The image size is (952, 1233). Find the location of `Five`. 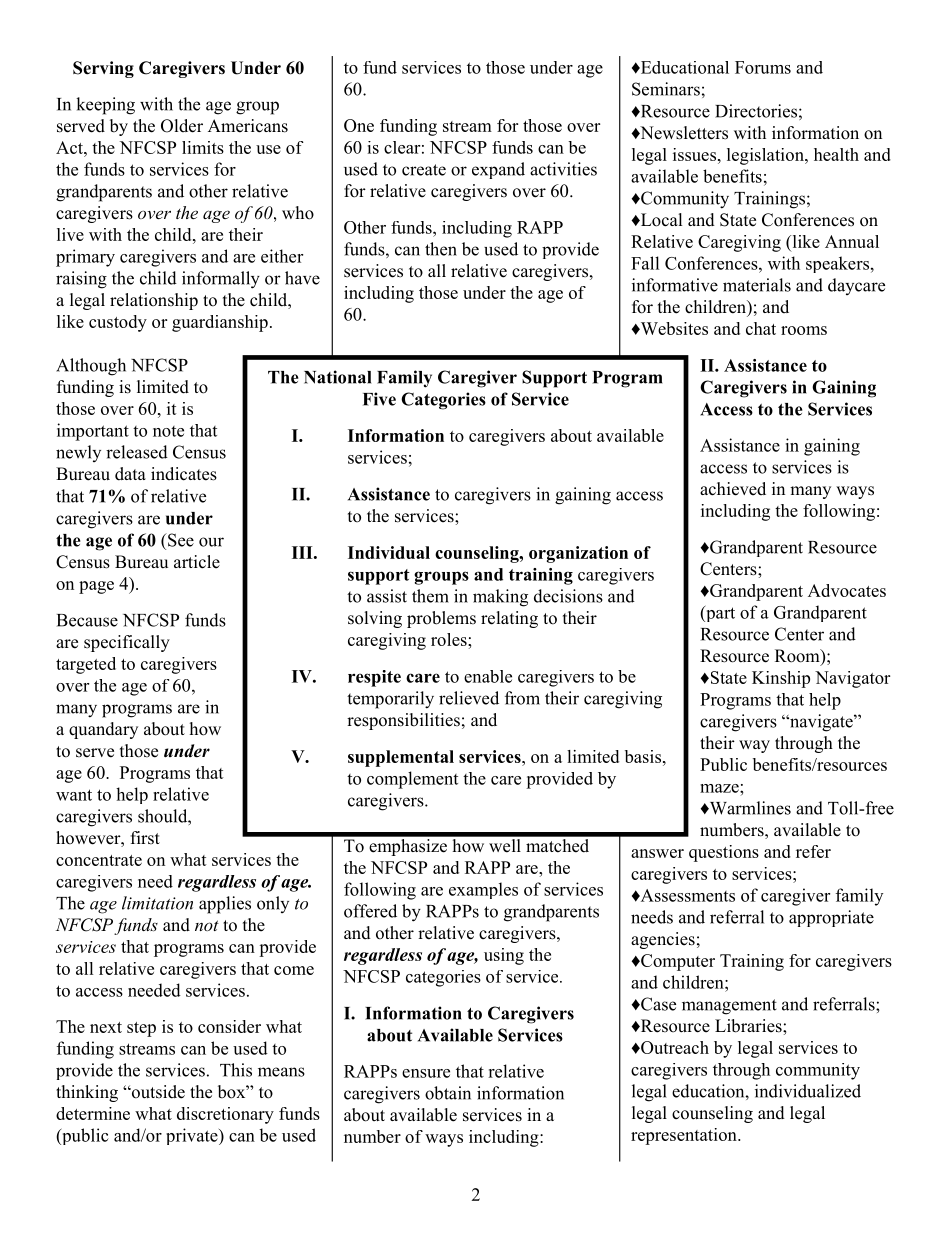

Five is located at coordinates (379, 399).
